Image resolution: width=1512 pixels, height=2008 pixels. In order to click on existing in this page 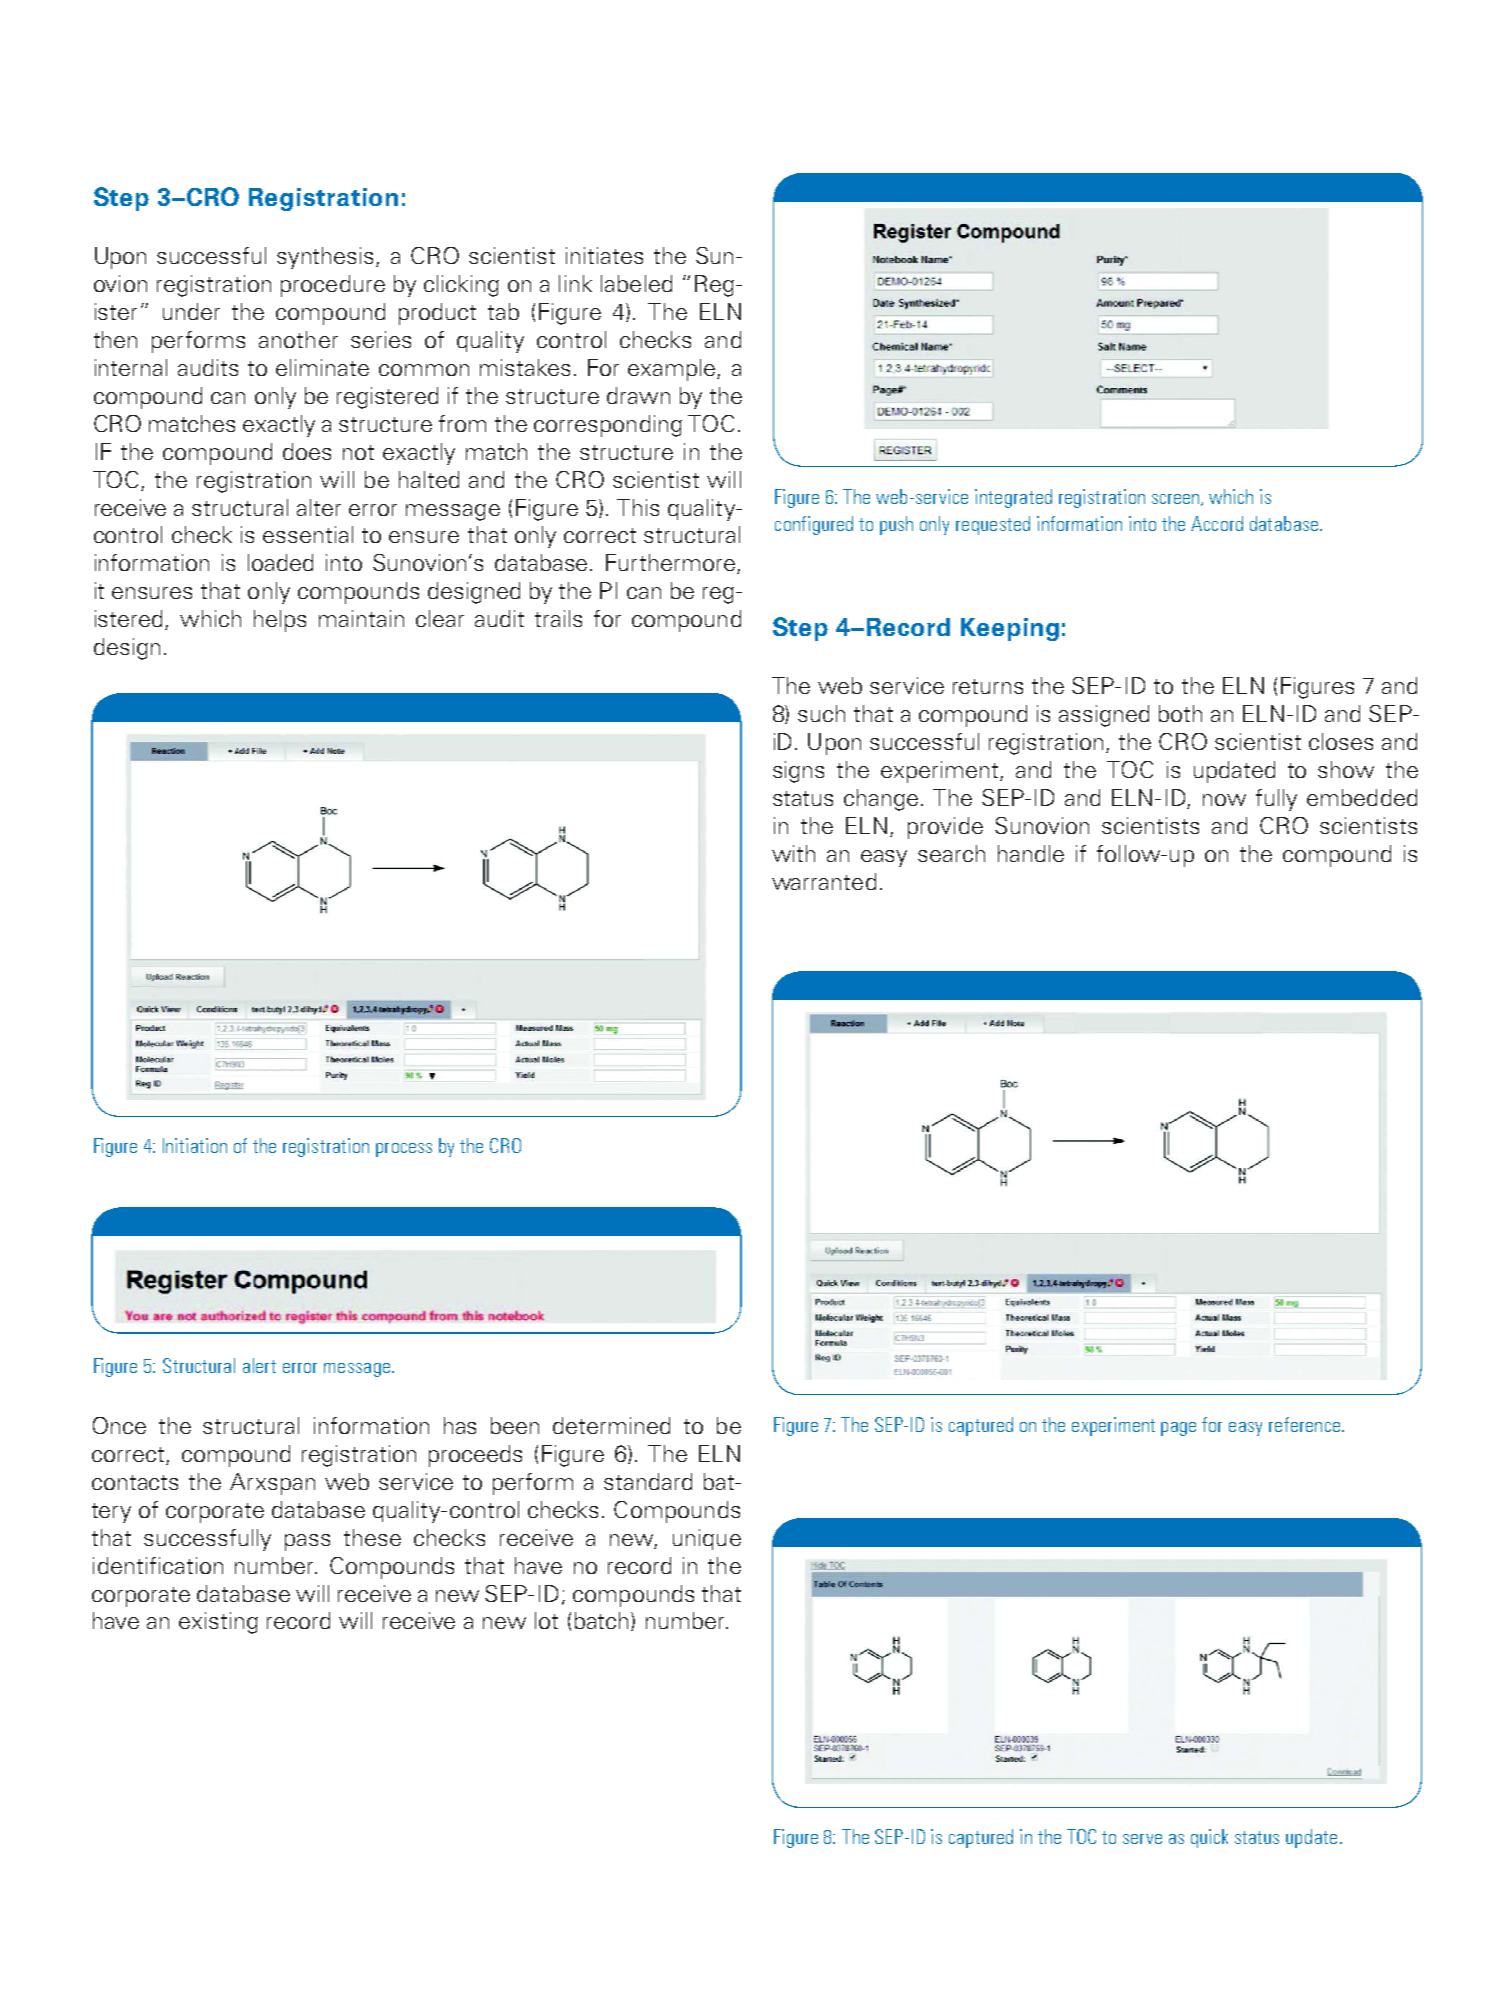, I will do `click(218, 1623)`.
